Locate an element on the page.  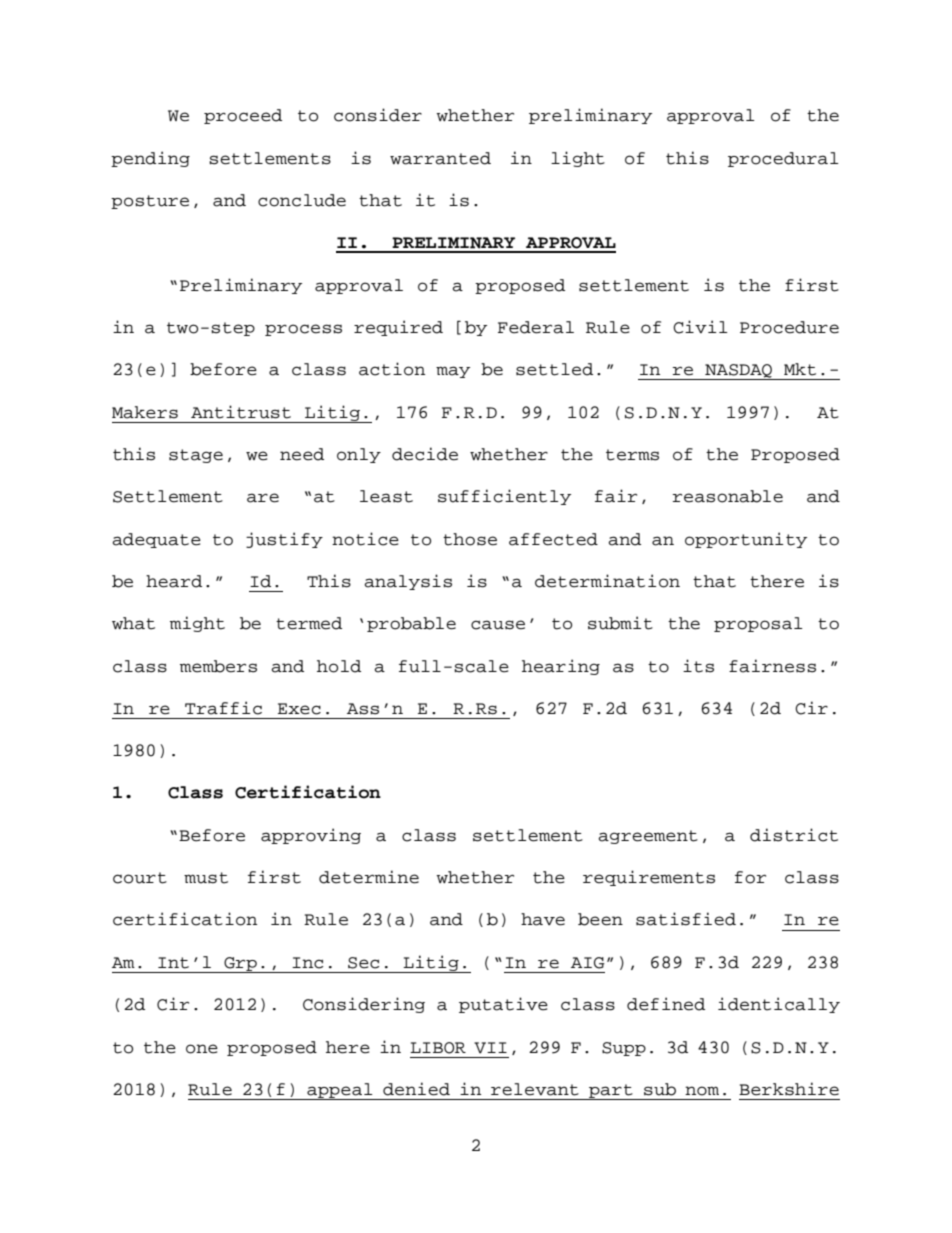
proceed is located at coordinates (243, 116).
